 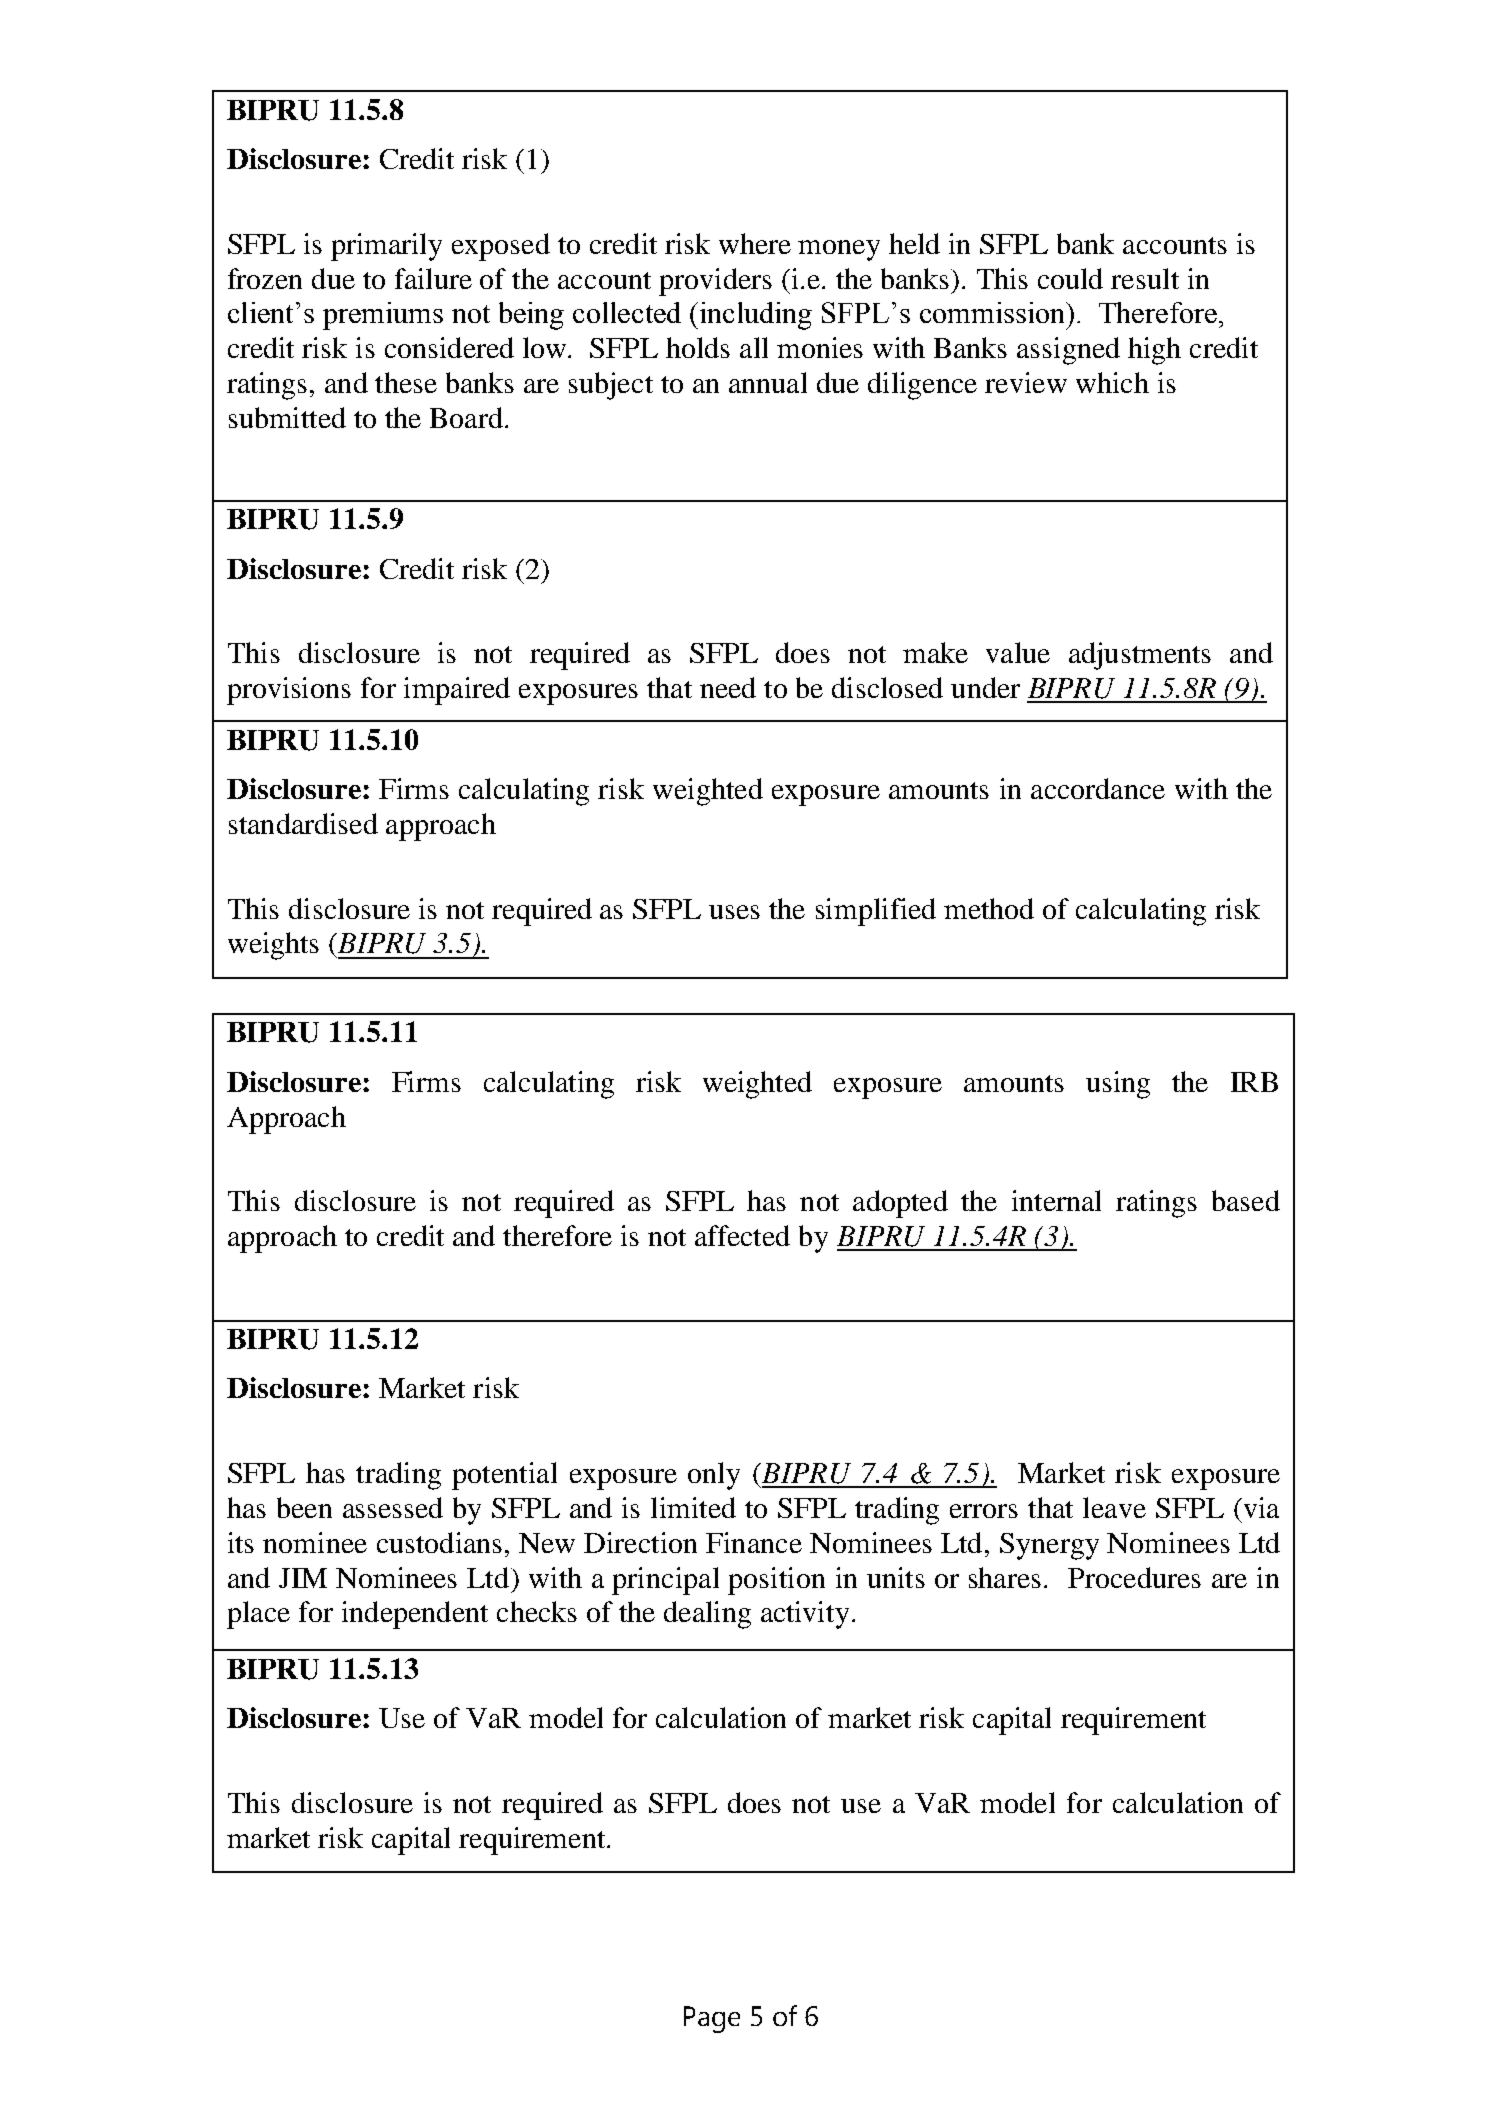 I want to click on weights, so click(x=273, y=946).
